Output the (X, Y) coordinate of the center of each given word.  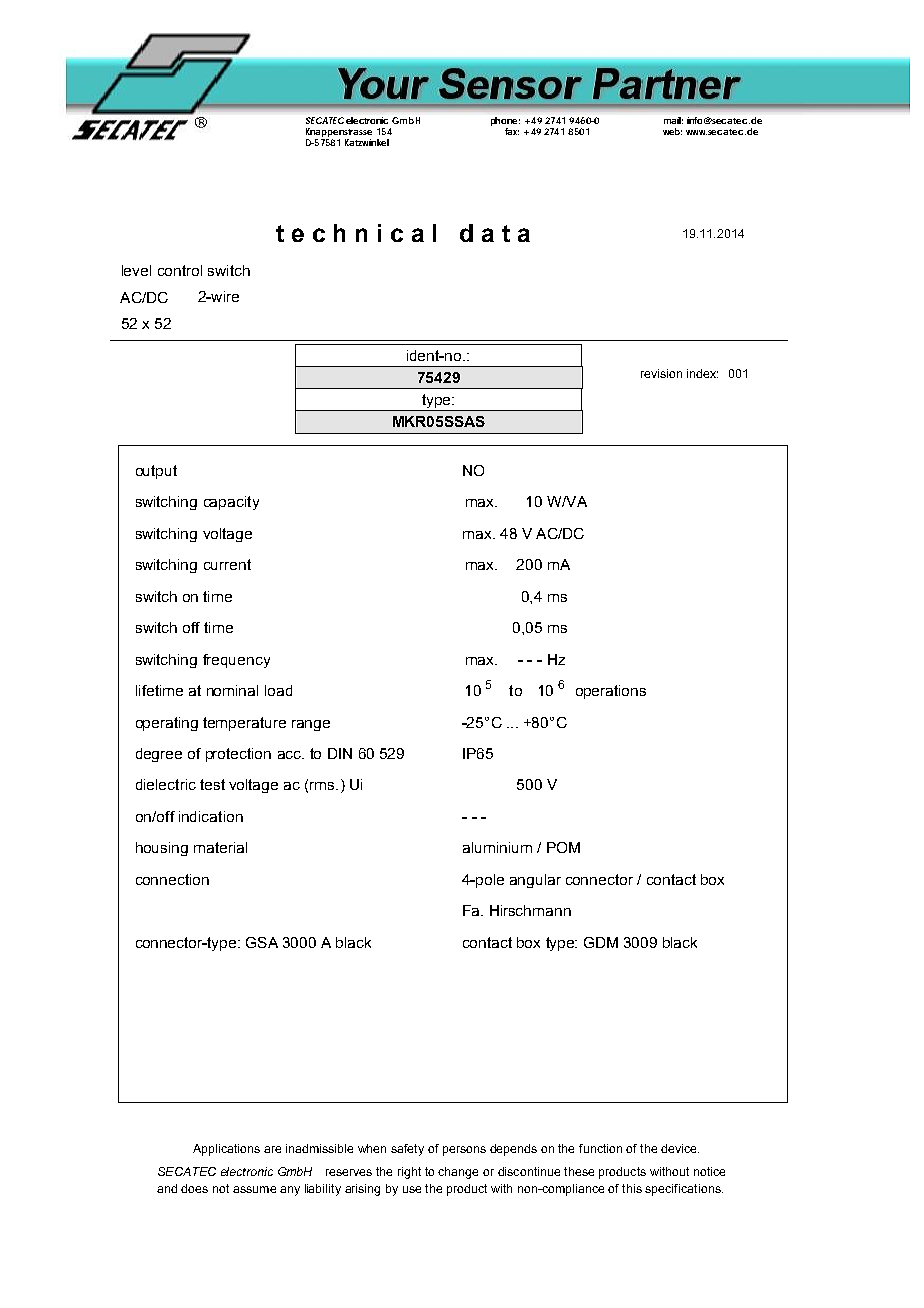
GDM (601, 942)
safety (407, 1150)
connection (172, 879)
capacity (231, 503)
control (180, 270)
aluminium (497, 847)
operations (611, 692)
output (156, 472)
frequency (236, 661)
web (672, 131)
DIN (340, 753)
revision (661, 373)
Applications (226, 1150)
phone (504, 121)
